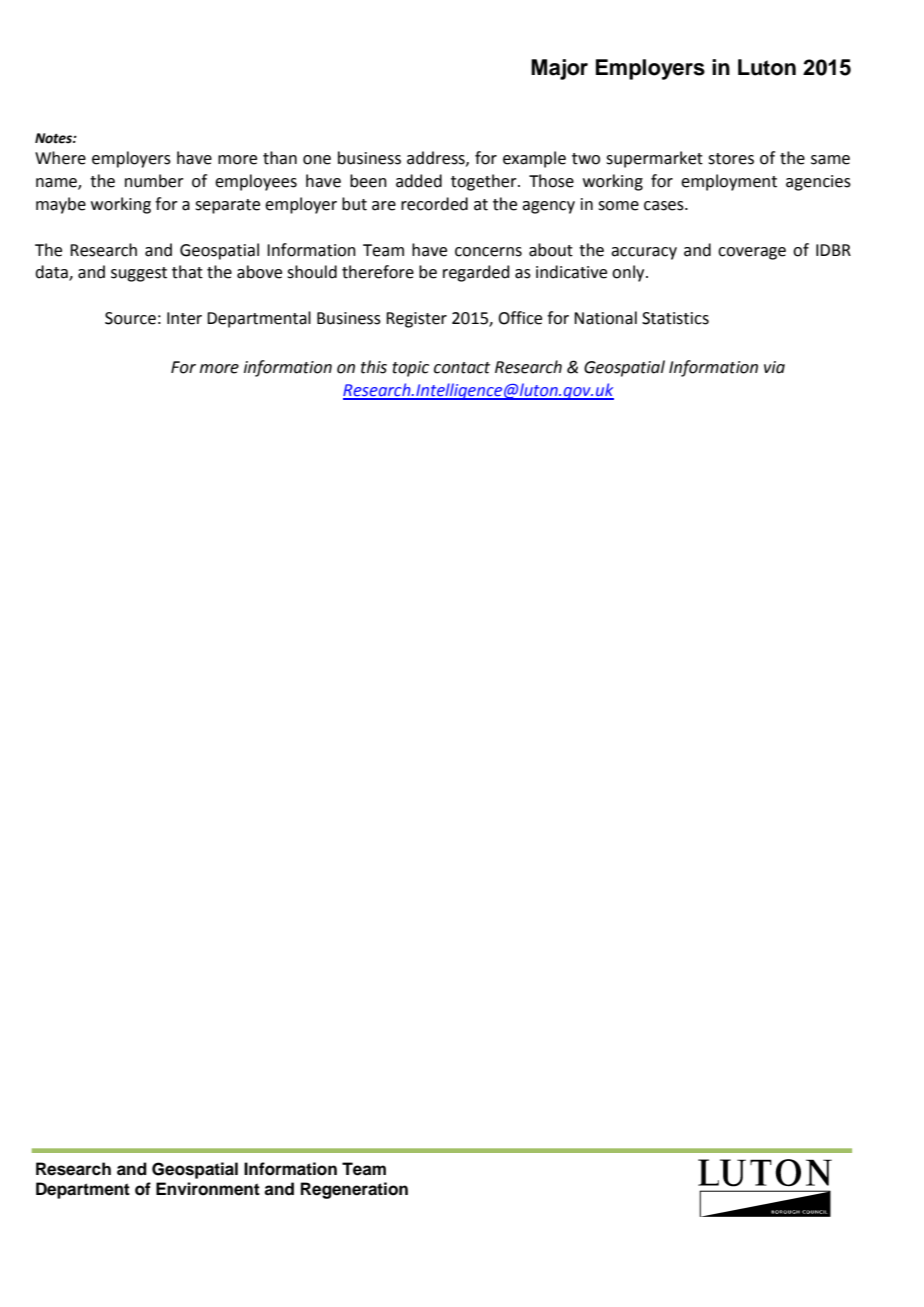 This page has height=1307, width=924. What do you see at coordinates (731, 159) in the page?
I see `stores` at bounding box center [731, 159].
